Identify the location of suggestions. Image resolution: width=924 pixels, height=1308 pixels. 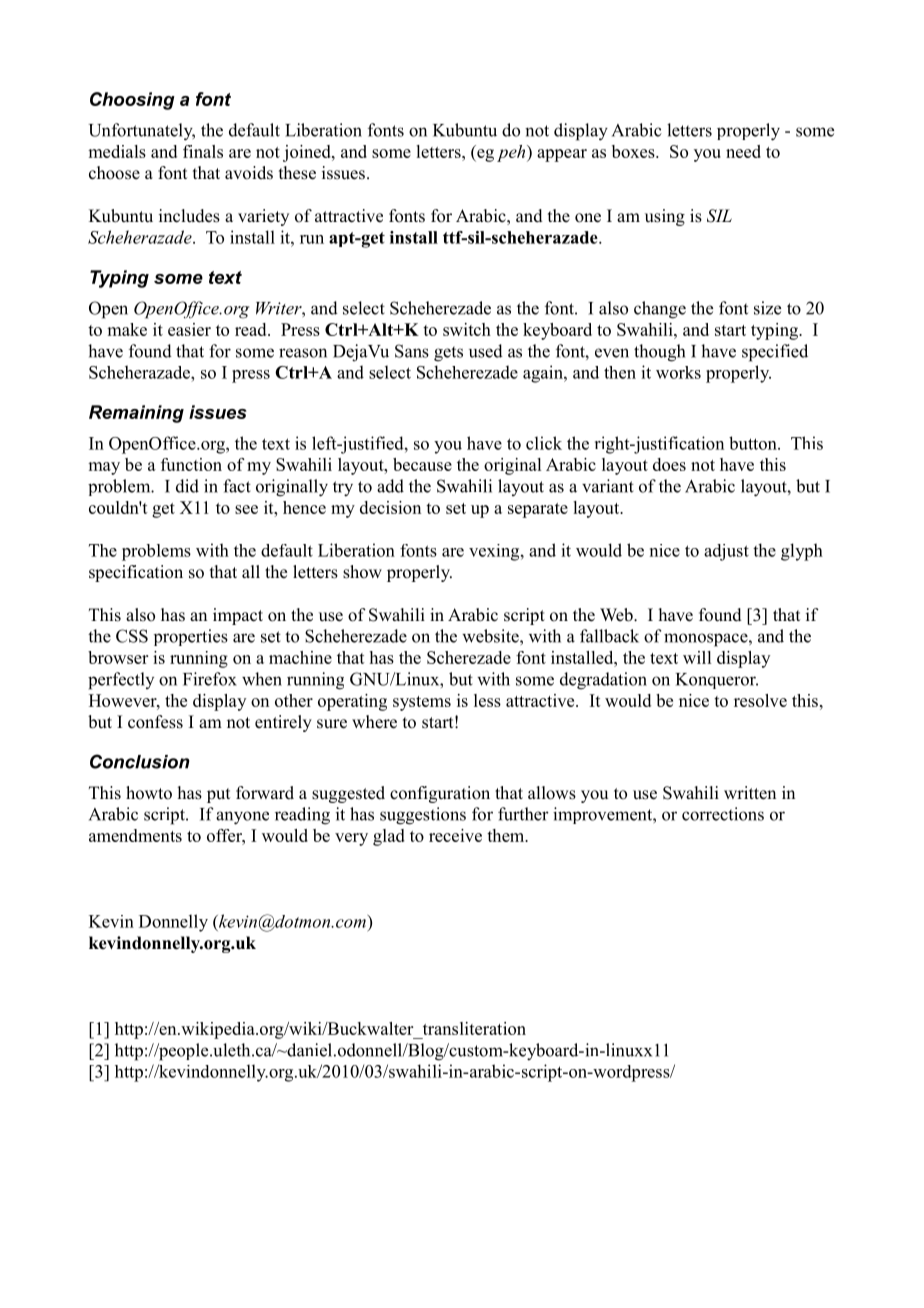
(423, 816).
